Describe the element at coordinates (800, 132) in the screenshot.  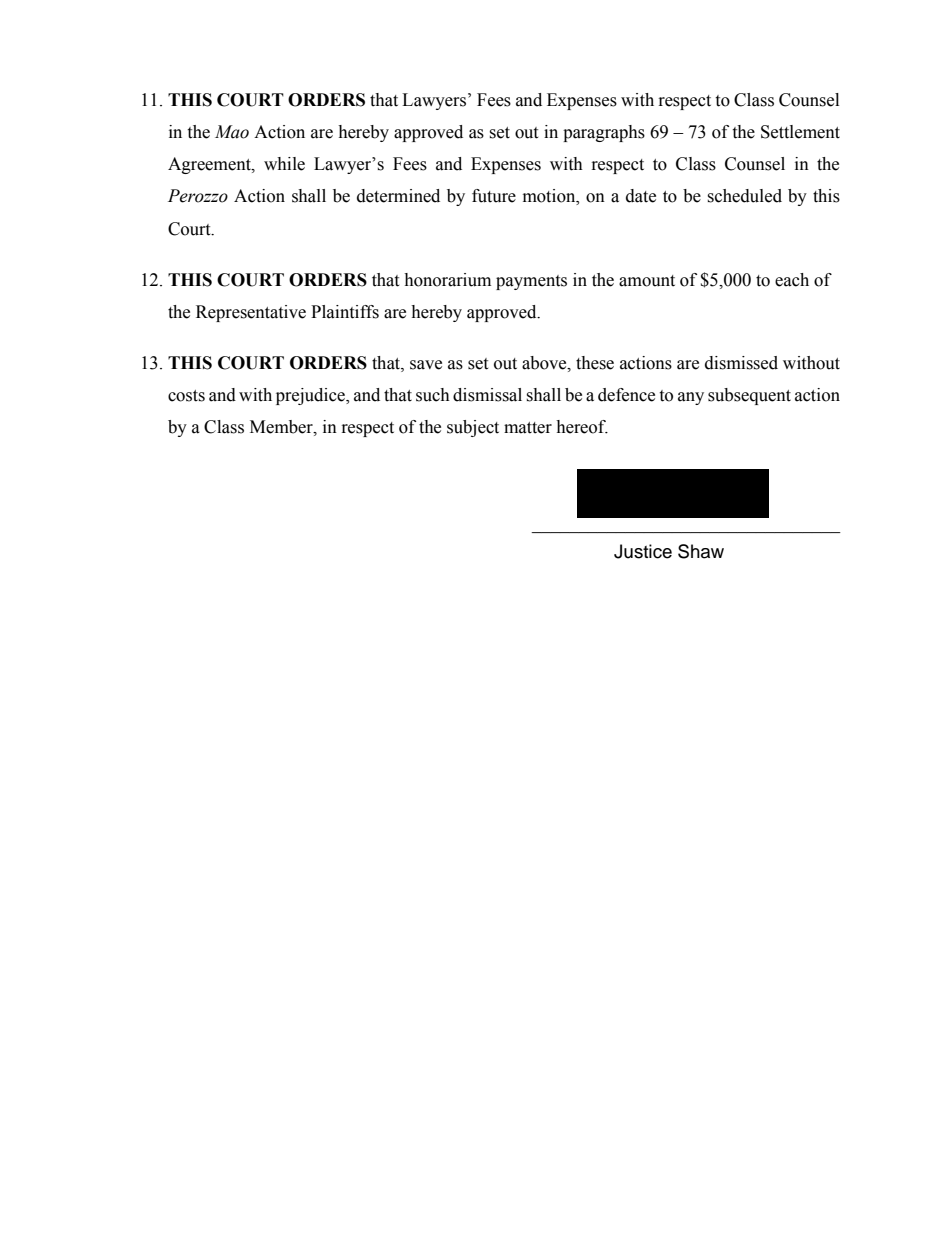
I see `Settlement` at that location.
